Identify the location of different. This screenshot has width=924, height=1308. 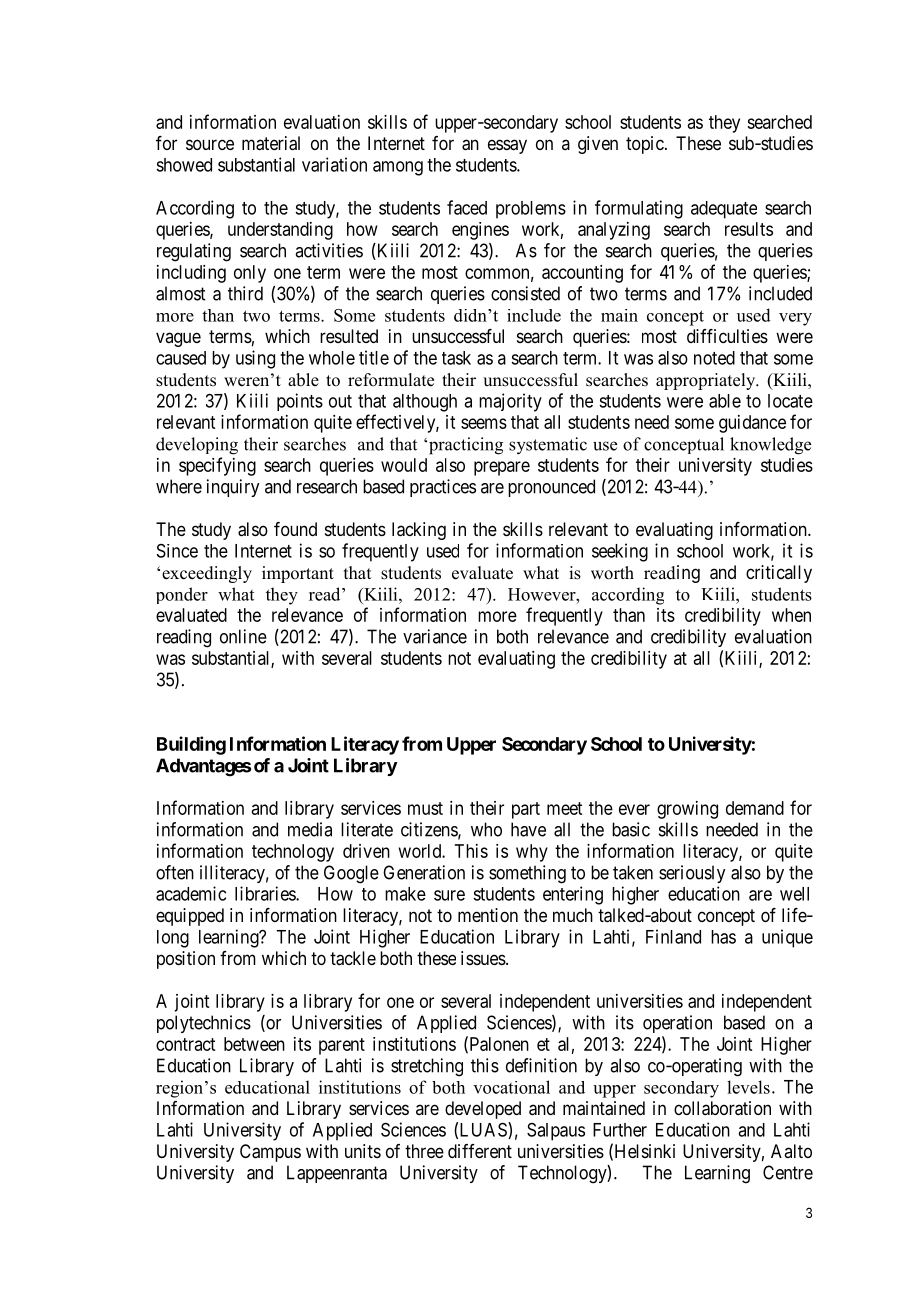
(480, 1151).
